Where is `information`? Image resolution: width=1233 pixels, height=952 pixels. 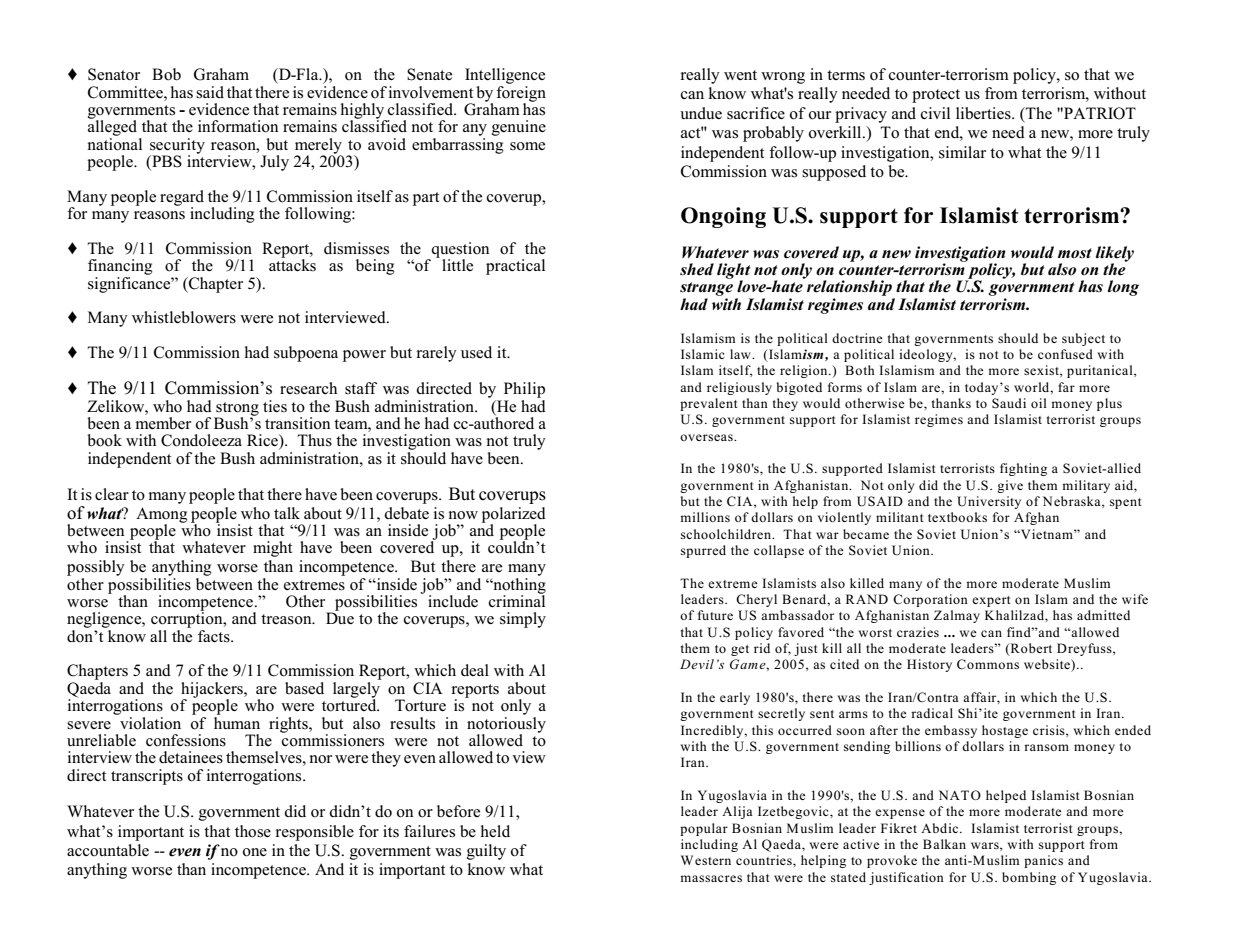 information is located at coordinates (238, 126).
